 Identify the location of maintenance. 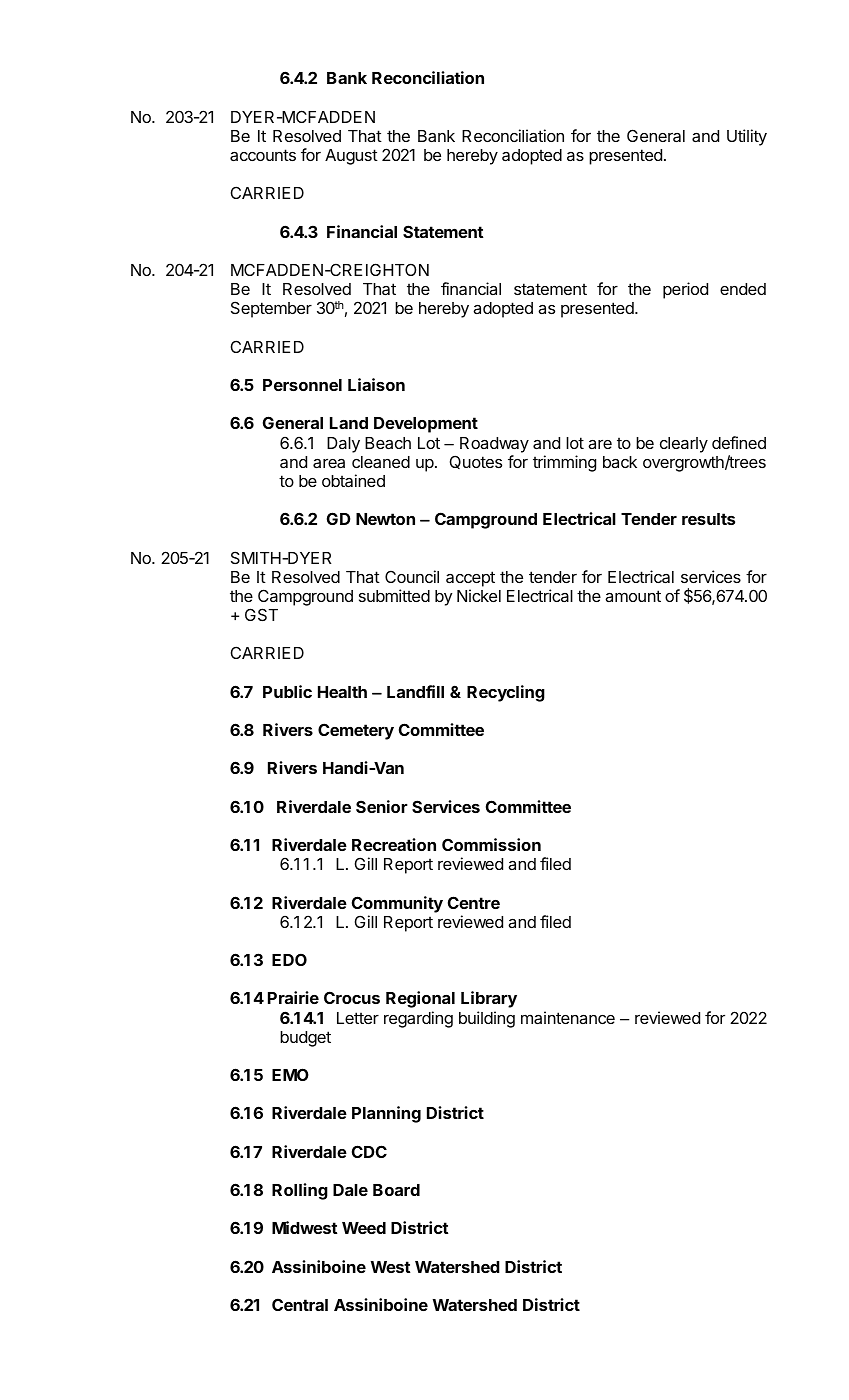
(568, 1017).
